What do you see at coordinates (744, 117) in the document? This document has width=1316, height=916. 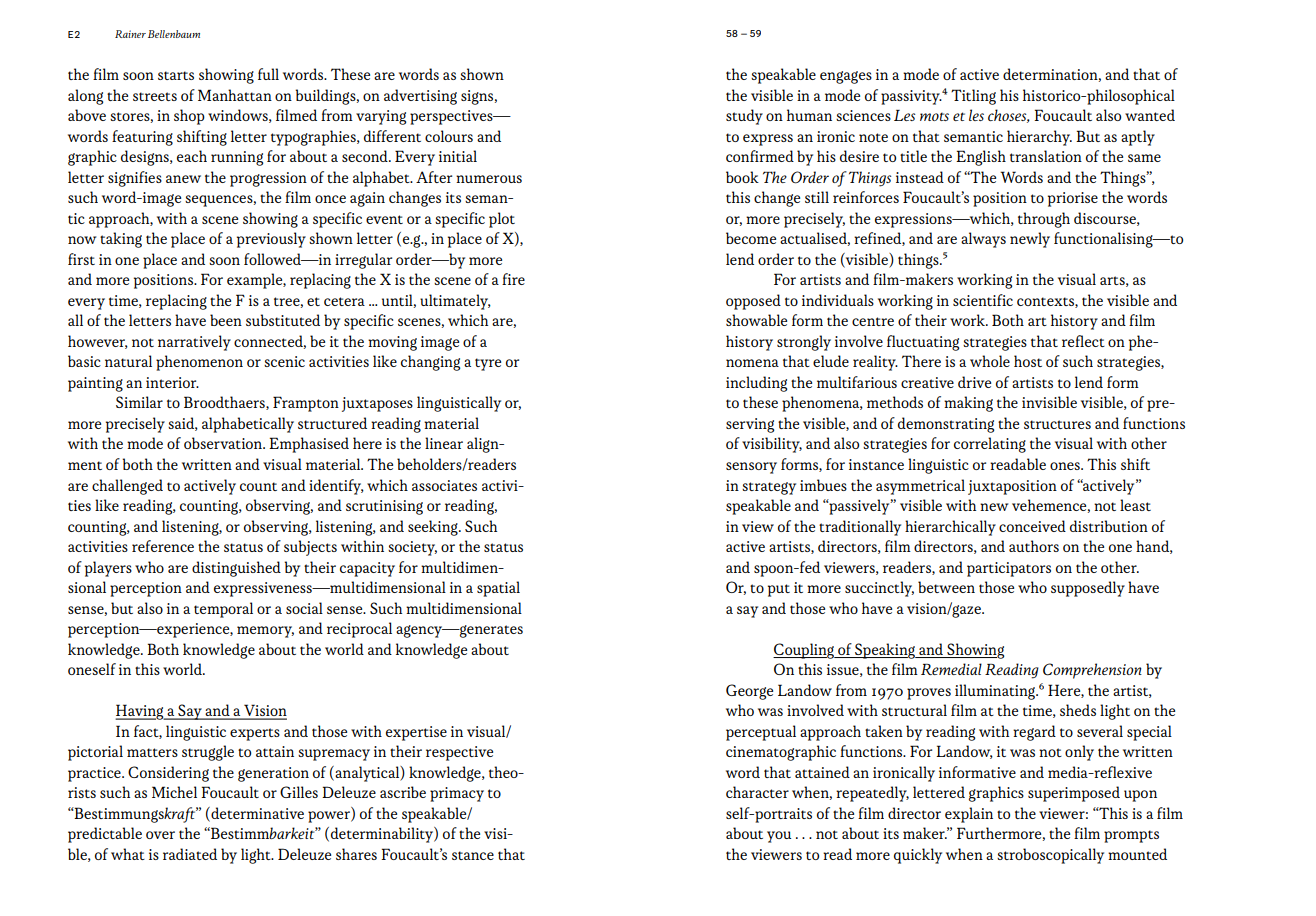 I see `study` at bounding box center [744, 117].
